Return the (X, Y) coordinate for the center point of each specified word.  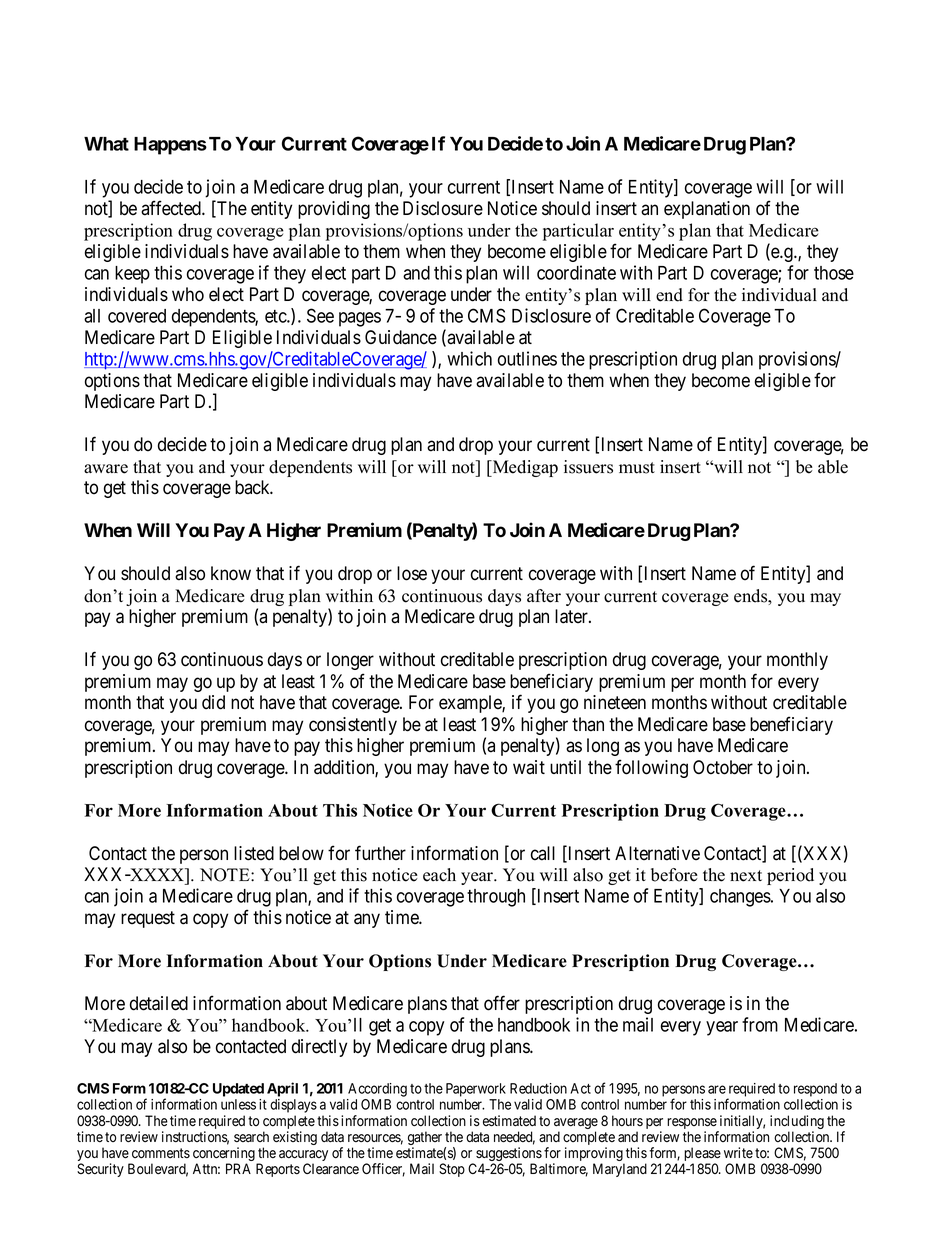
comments (161, 1153)
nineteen (615, 702)
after (544, 596)
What (106, 144)
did (213, 702)
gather (425, 1139)
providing (334, 210)
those (834, 273)
